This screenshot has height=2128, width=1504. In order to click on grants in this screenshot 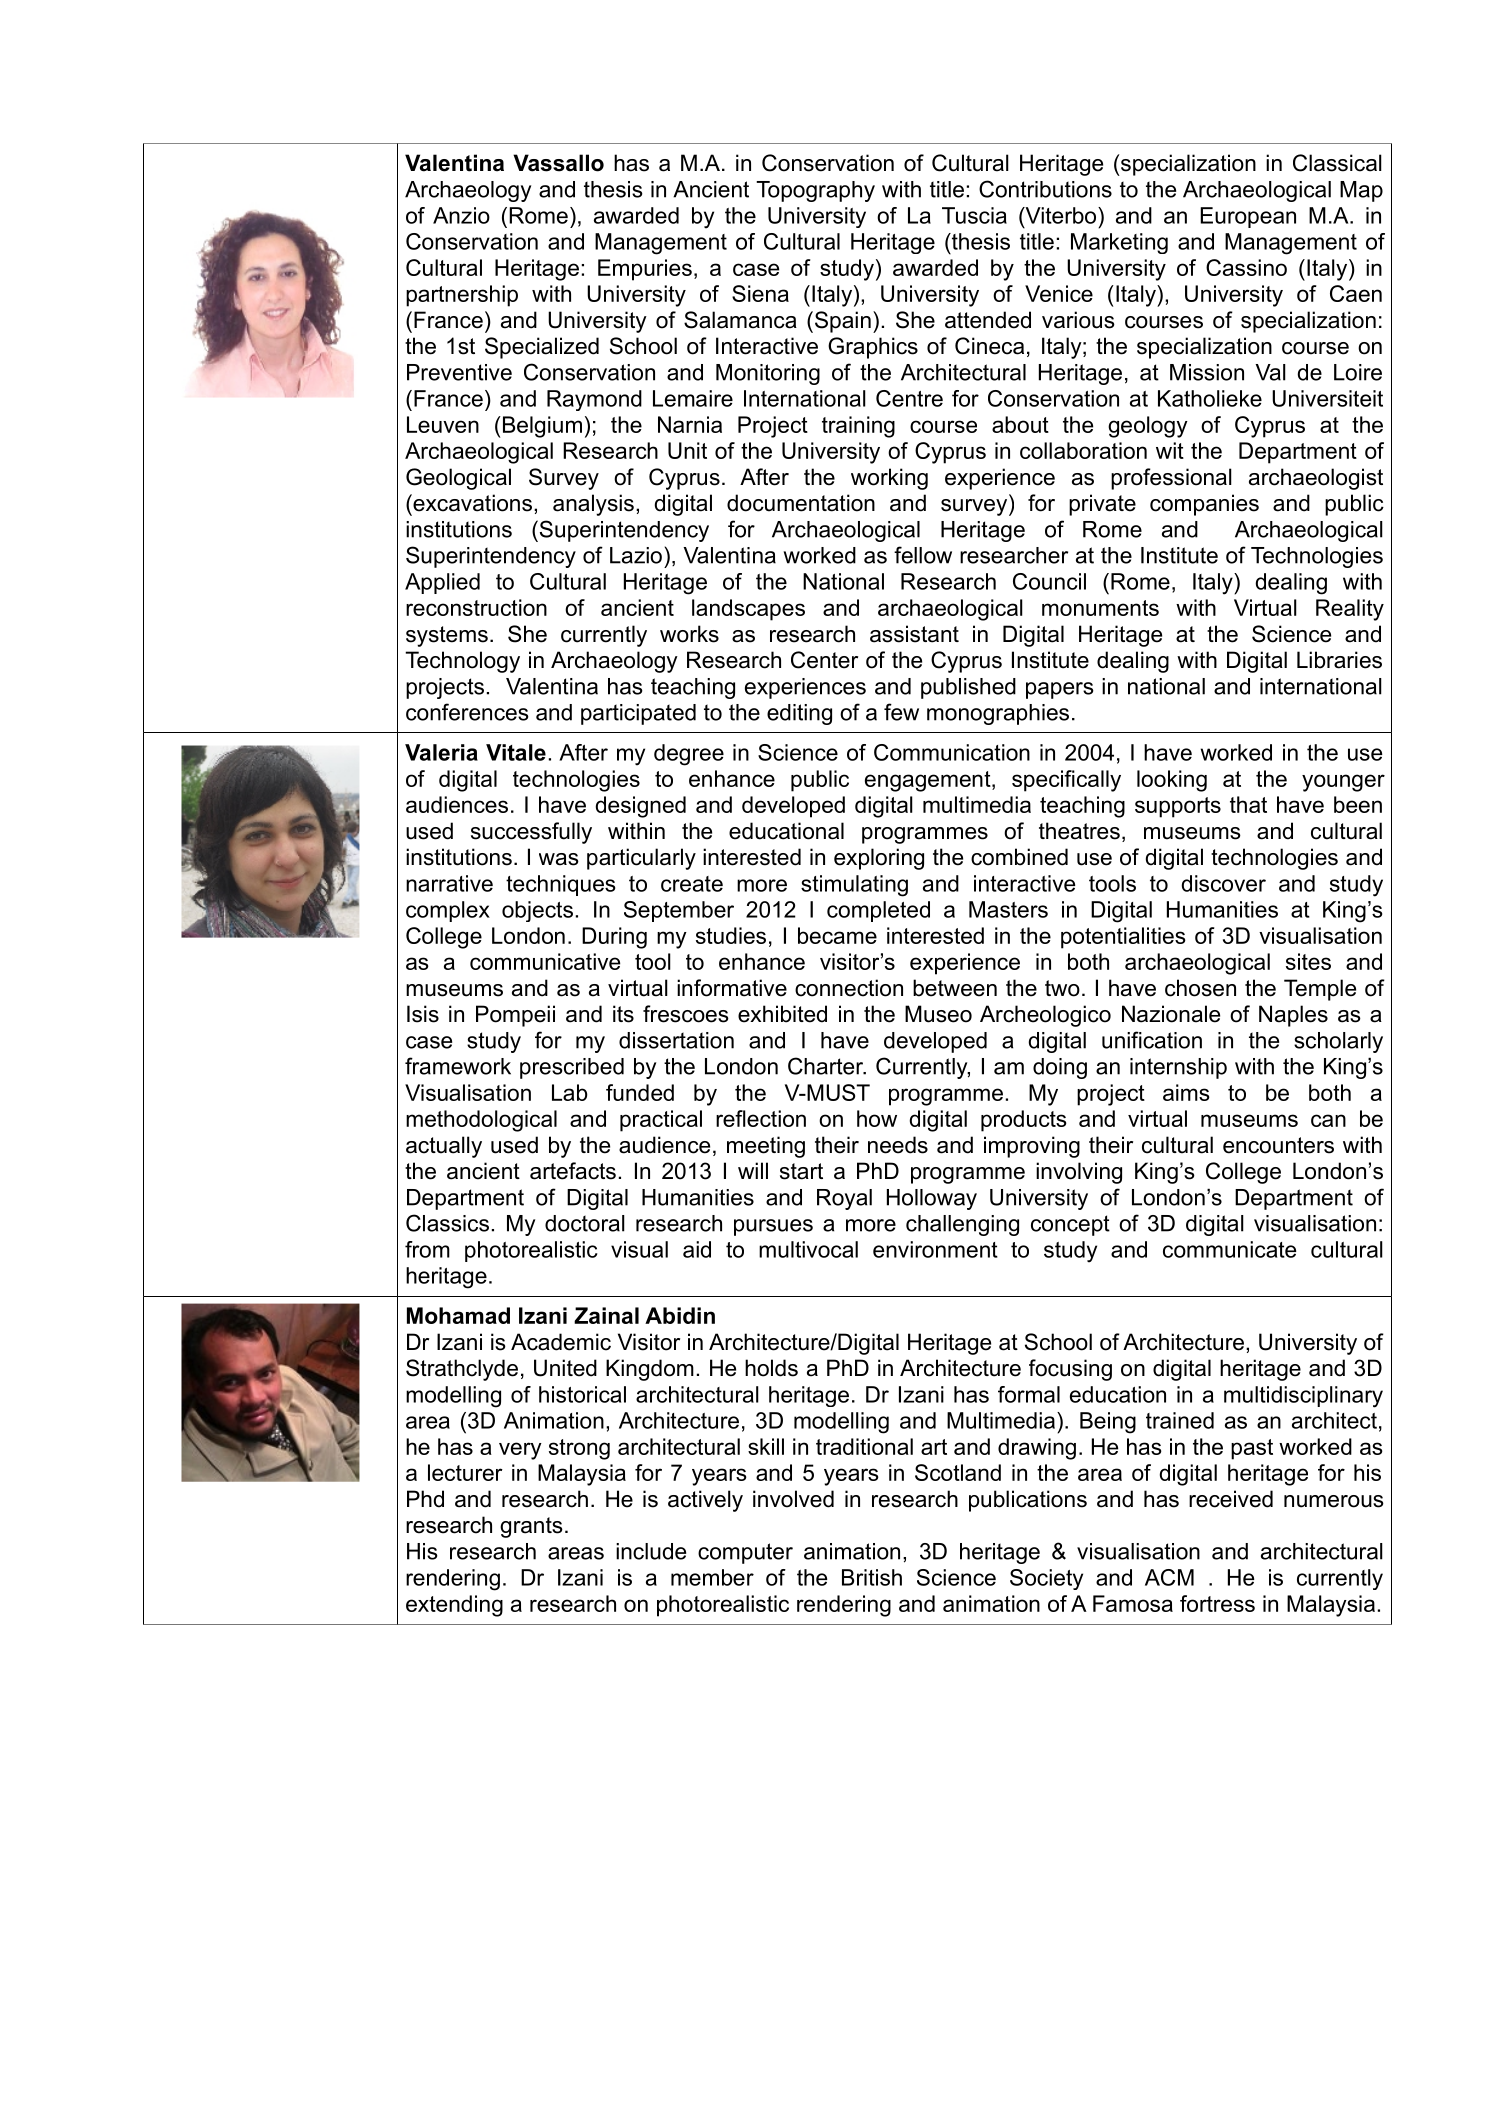, I will do `click(531, 1527)`.
